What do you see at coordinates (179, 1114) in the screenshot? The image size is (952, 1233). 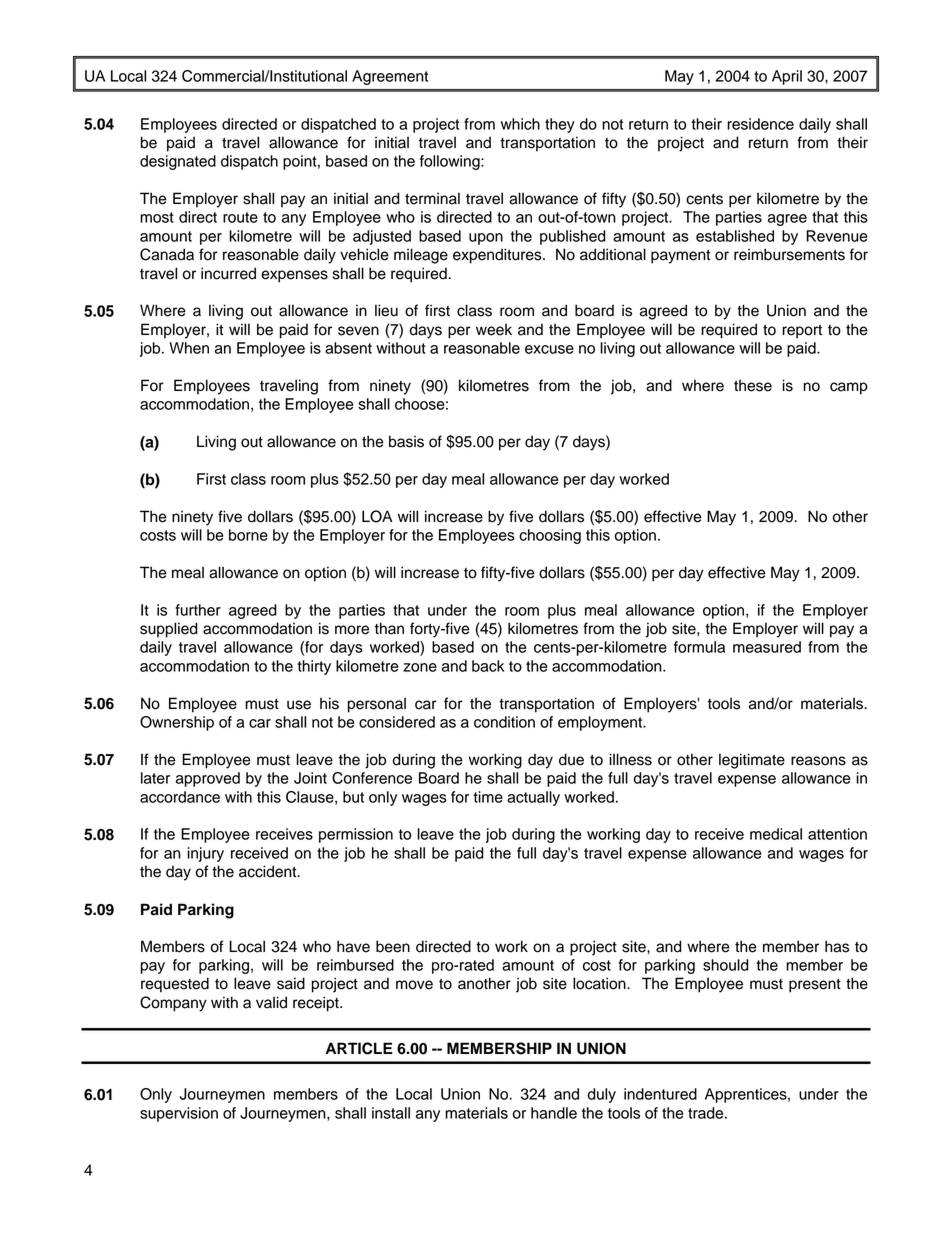 I see `supervision` at bounding box center [179, 1114].
